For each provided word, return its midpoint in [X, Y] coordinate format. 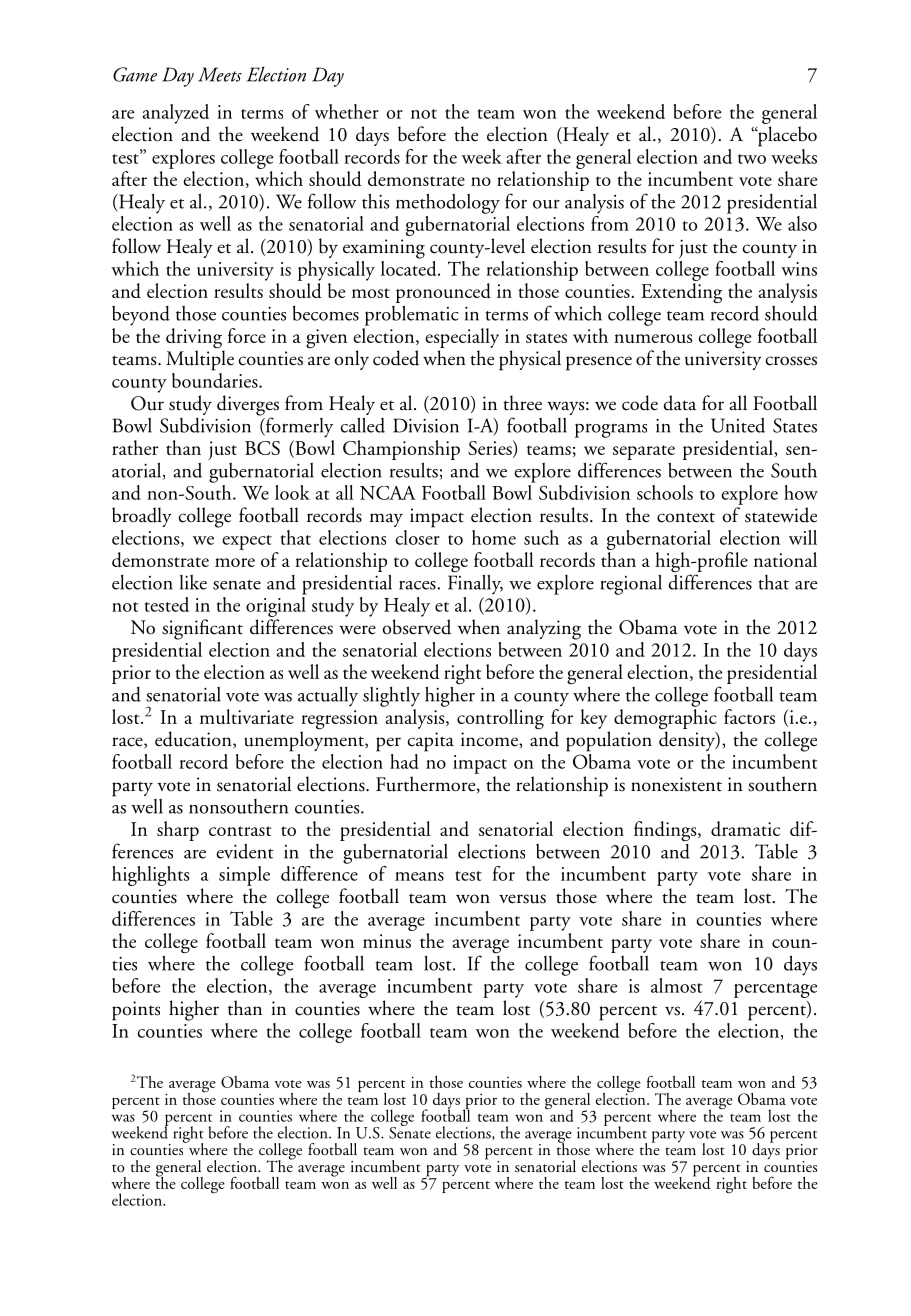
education [194, 740]
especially [462, 338]
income [490, 739]
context [686, 517]
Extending [681, 293]
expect [247, 542]
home [494, 537]
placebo [786, 136]
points [136, 1011]
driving [195, 339]
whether [347, 111]
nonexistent [676, 784]
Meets [220, 74]
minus [387, 941]
